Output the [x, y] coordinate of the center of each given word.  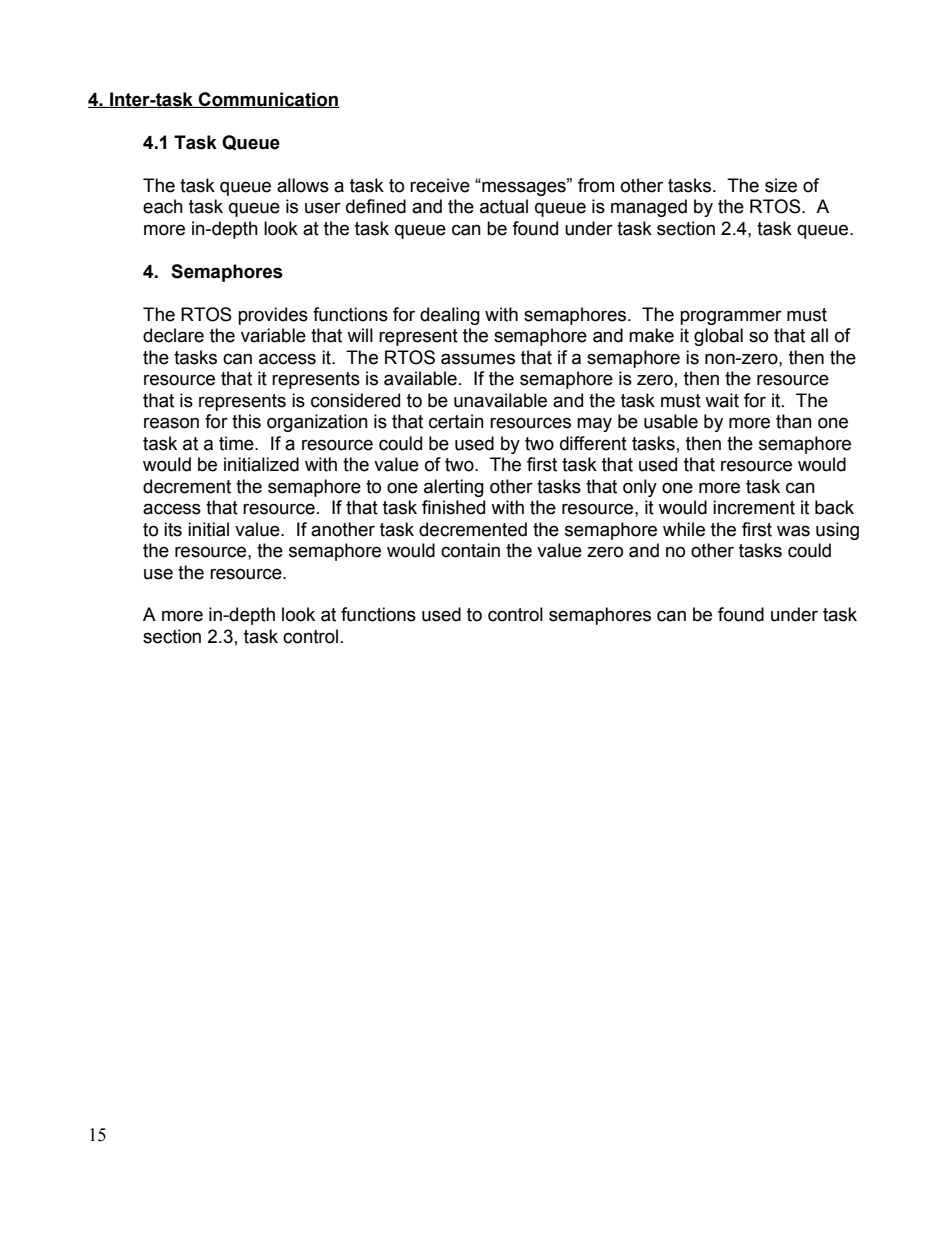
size [781, 185]
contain [470, 550]
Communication [268, 100]
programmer [731, 317]
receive [440, 185]
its [173, 529]
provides [273, 316]
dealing [450, 316]
